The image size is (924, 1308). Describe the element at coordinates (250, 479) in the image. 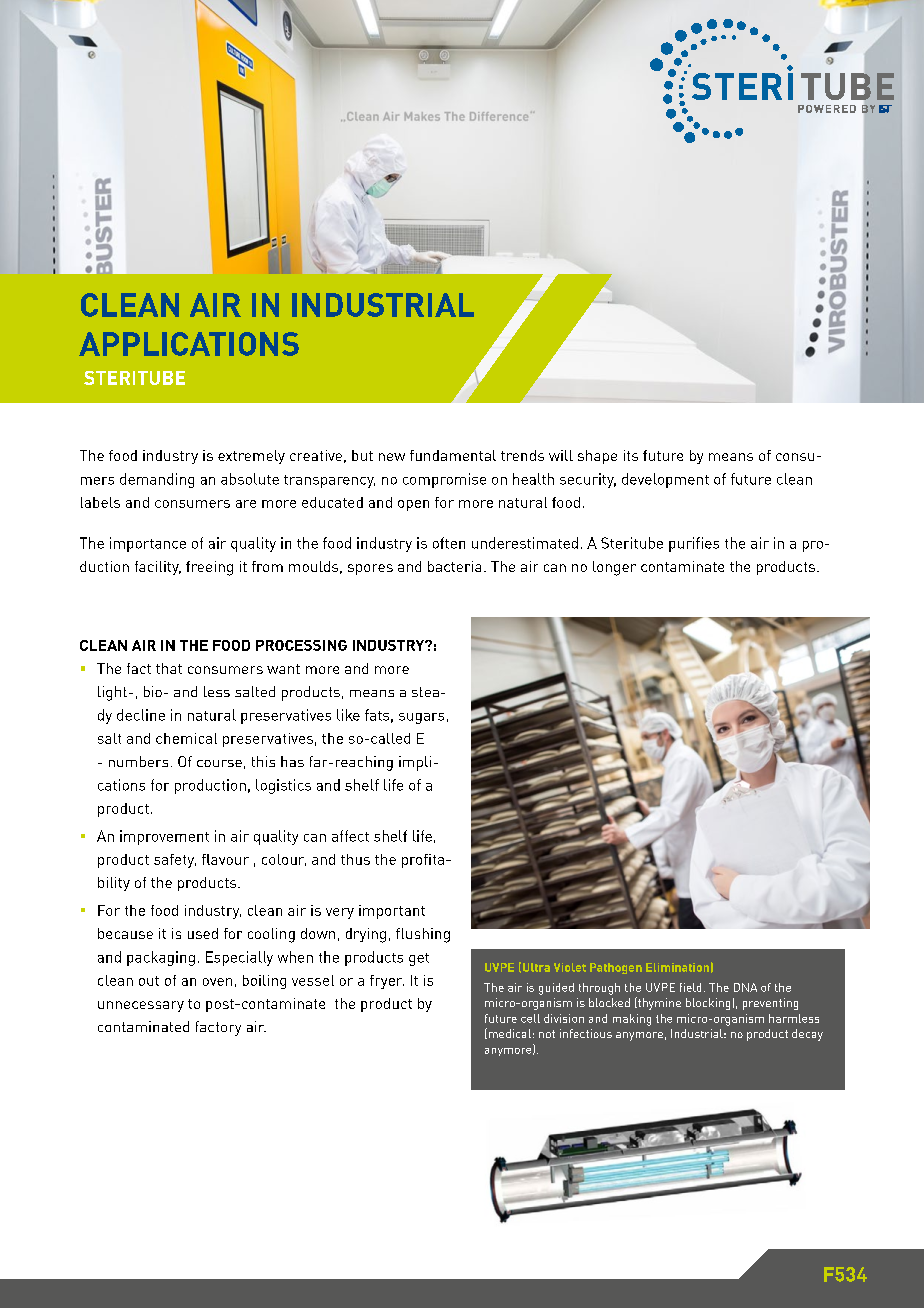

I see `absolute` at that location.
